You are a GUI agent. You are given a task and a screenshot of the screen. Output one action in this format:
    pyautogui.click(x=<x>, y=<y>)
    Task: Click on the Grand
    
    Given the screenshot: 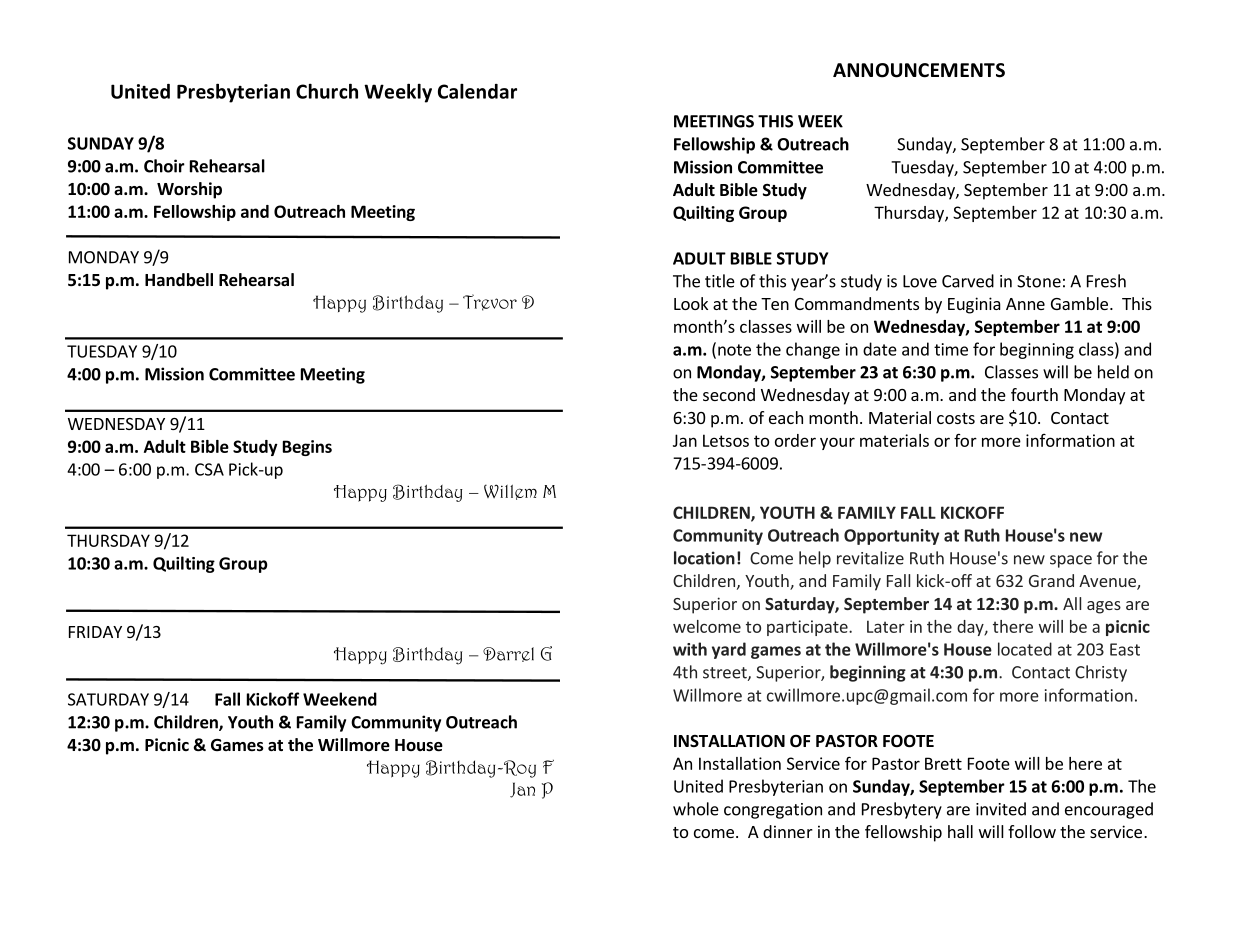 What is the action you would take?
    pyautogui.click(x=1051, y=580)
